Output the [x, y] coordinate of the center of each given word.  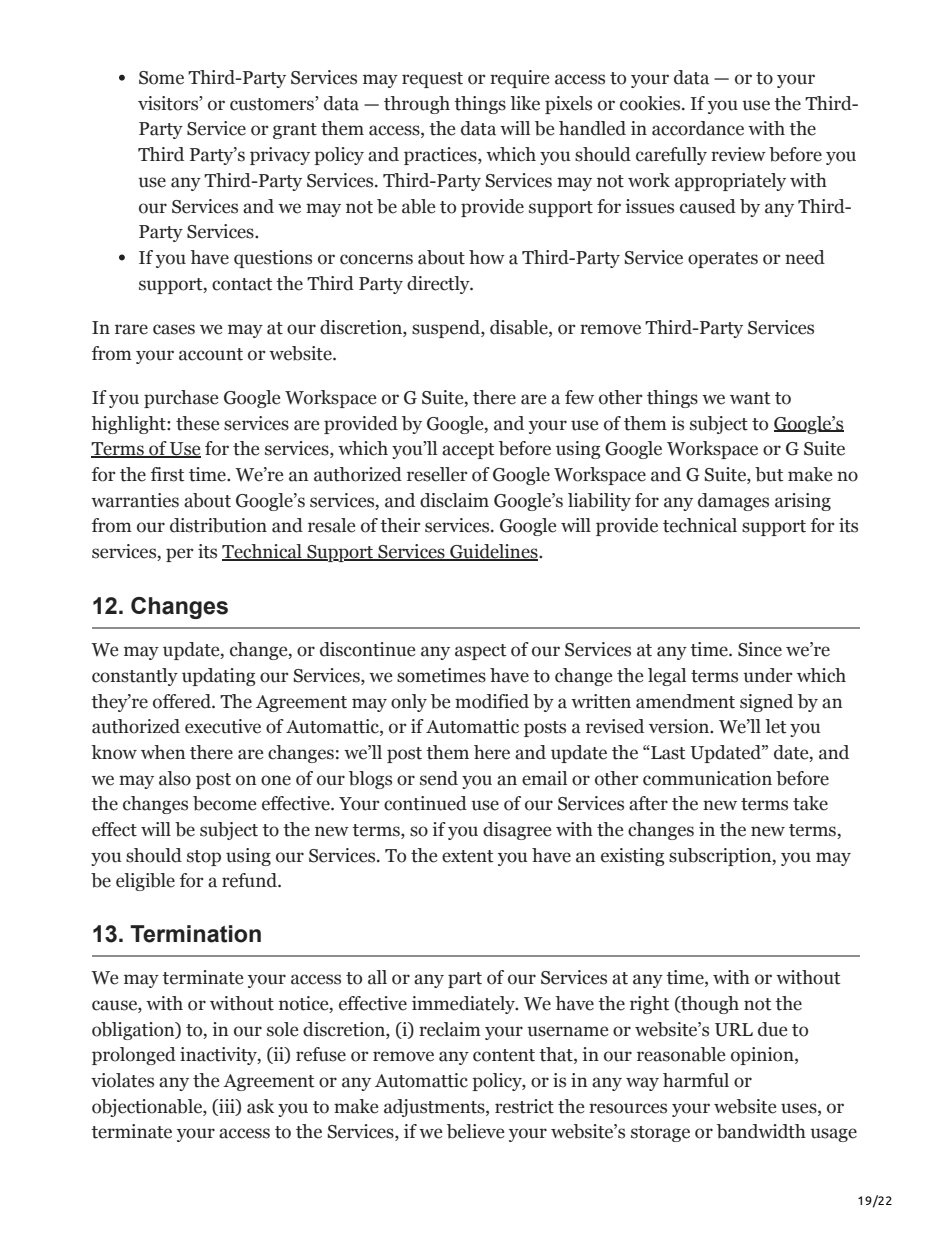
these [197, 423]
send [439, 778]
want [750, 398]
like [525, 103]
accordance [698, 128]
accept [468, 451]
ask [260, 1106]
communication [707, 778]
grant [295, 131]
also [175, 778]
